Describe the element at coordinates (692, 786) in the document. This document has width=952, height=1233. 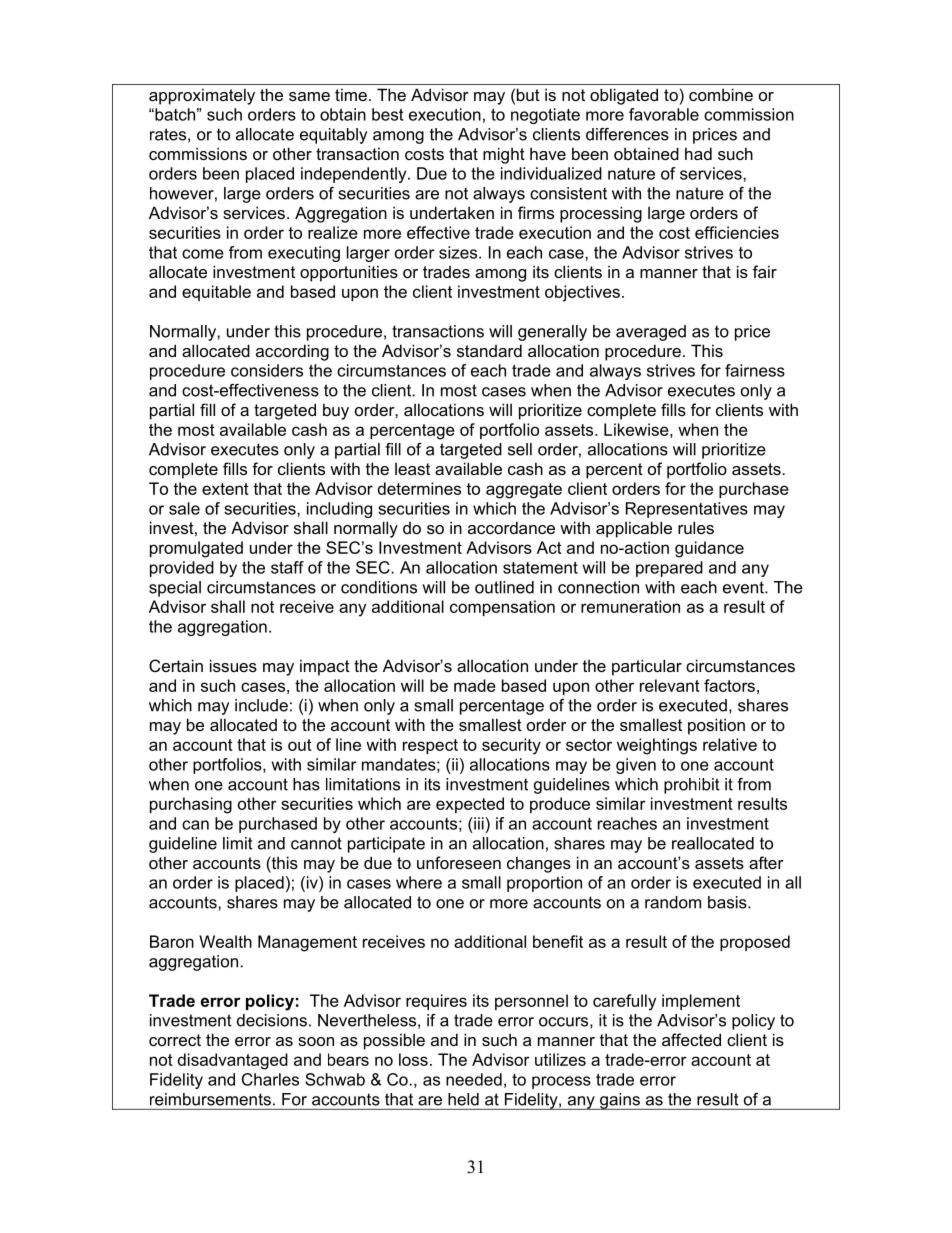
I see `prohibit` at that location.
